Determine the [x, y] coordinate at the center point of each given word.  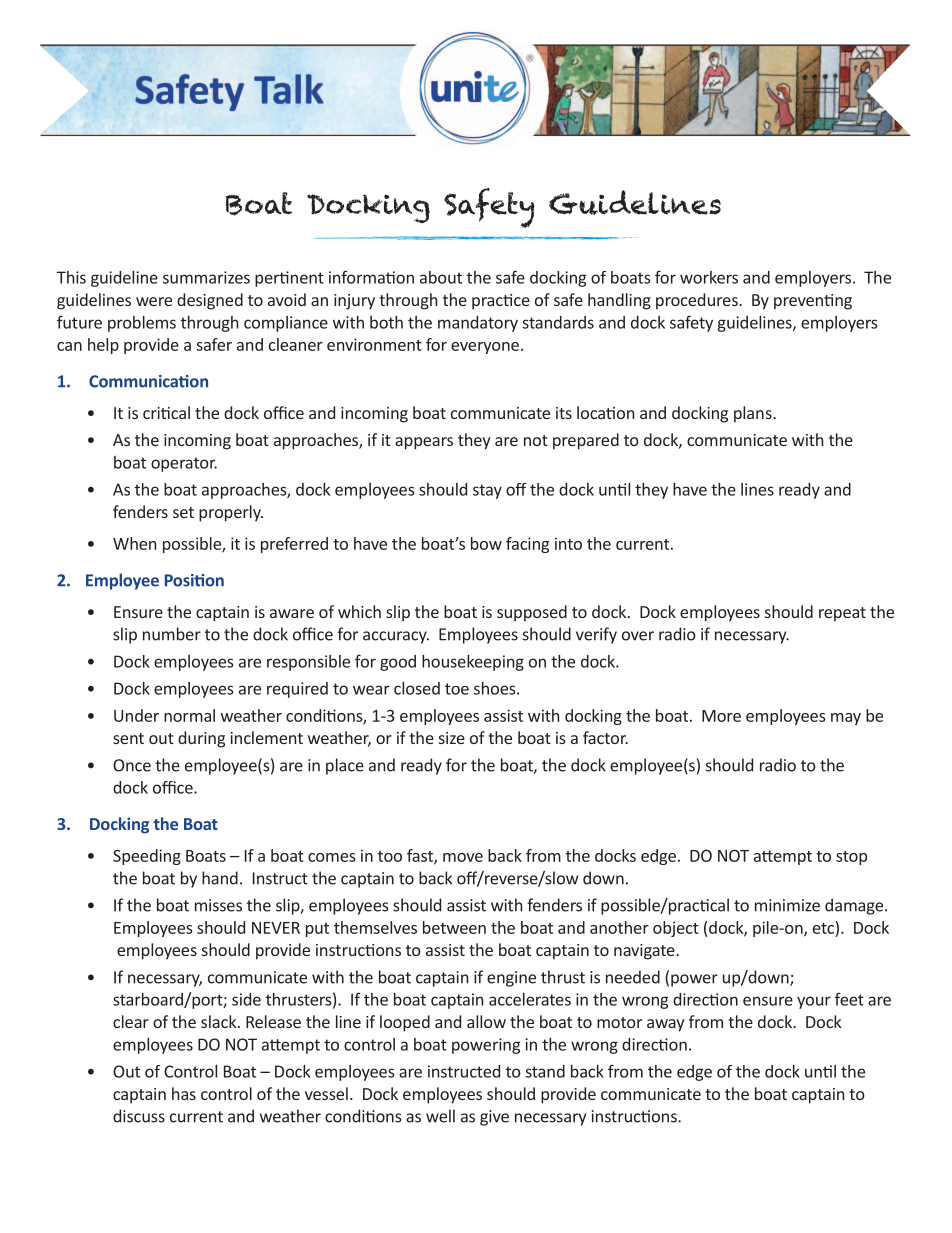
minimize [787, 905]
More [721, 716]
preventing [813, 302]
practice [501, 302]
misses [218, 905]
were [154, 301]
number [172, 634]
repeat [842, 614]
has [184, 1093]
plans [754, 414]
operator [184, 464]
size [452, 738]
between [454, 927]
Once [132, 765]
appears [424, 443]
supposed [532, 613]
